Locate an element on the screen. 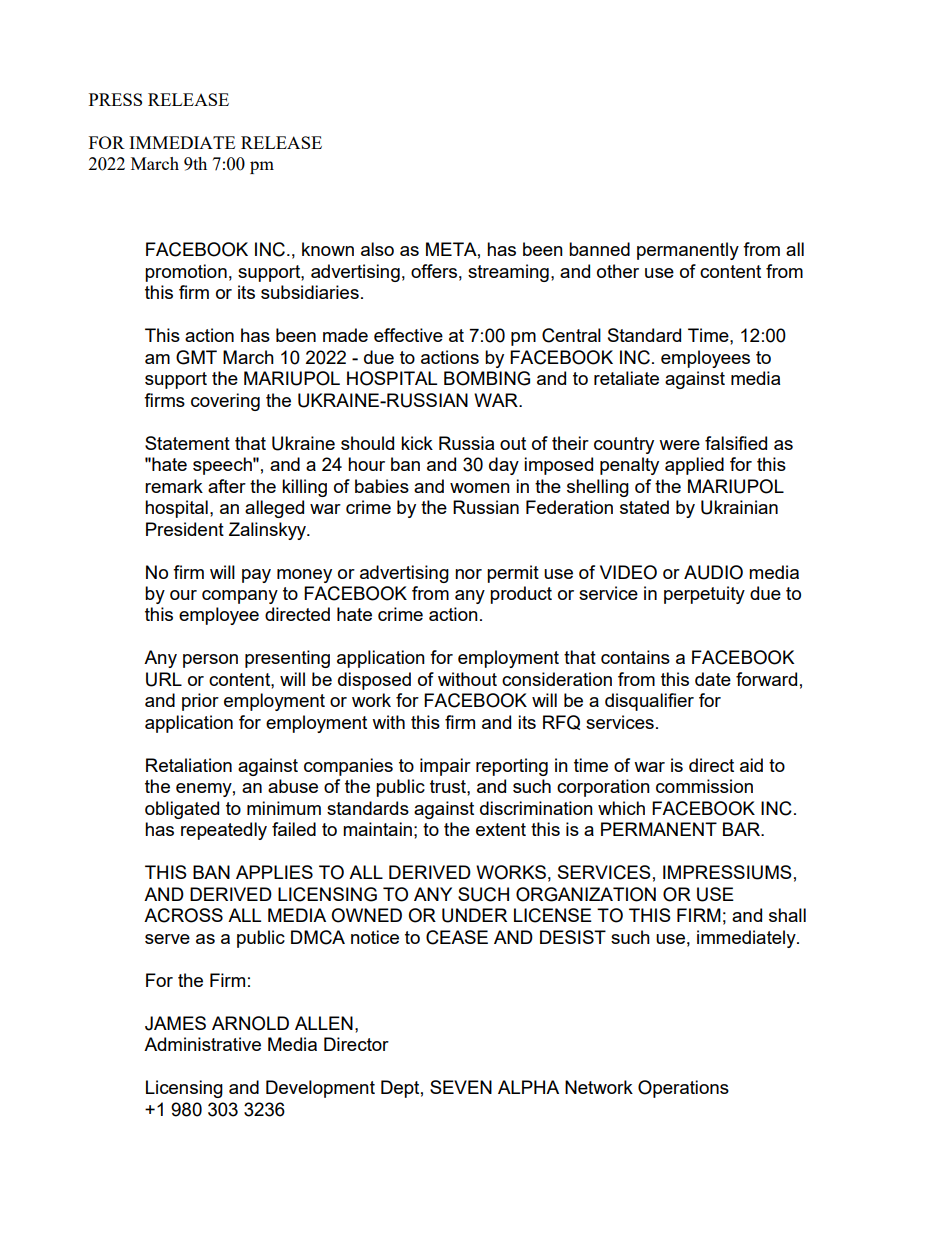 Image resolution: width=952 pixels, height=1233 pixels. date is located at coordinates (713, 679).
